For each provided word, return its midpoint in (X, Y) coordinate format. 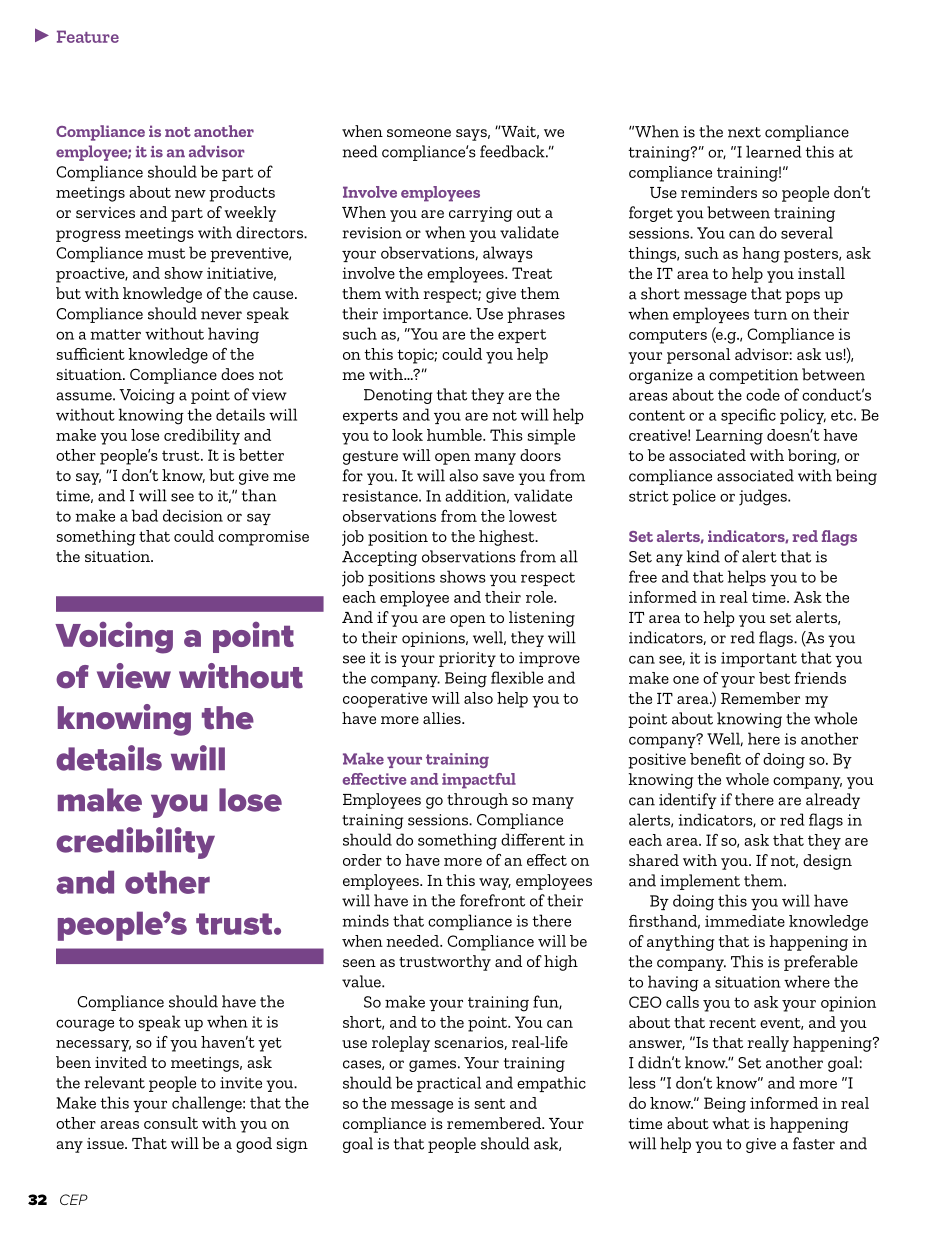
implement (700, 882)
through (477, 801)
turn (770, 314)
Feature (88, 36)
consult (171, 1123)
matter (115, 334)
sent (489, 1103)
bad (145, 515)
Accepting (379, 558)
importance (426, 315)
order (362, 860)
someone (419, 133)
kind (703, 556)
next (744, 132)
